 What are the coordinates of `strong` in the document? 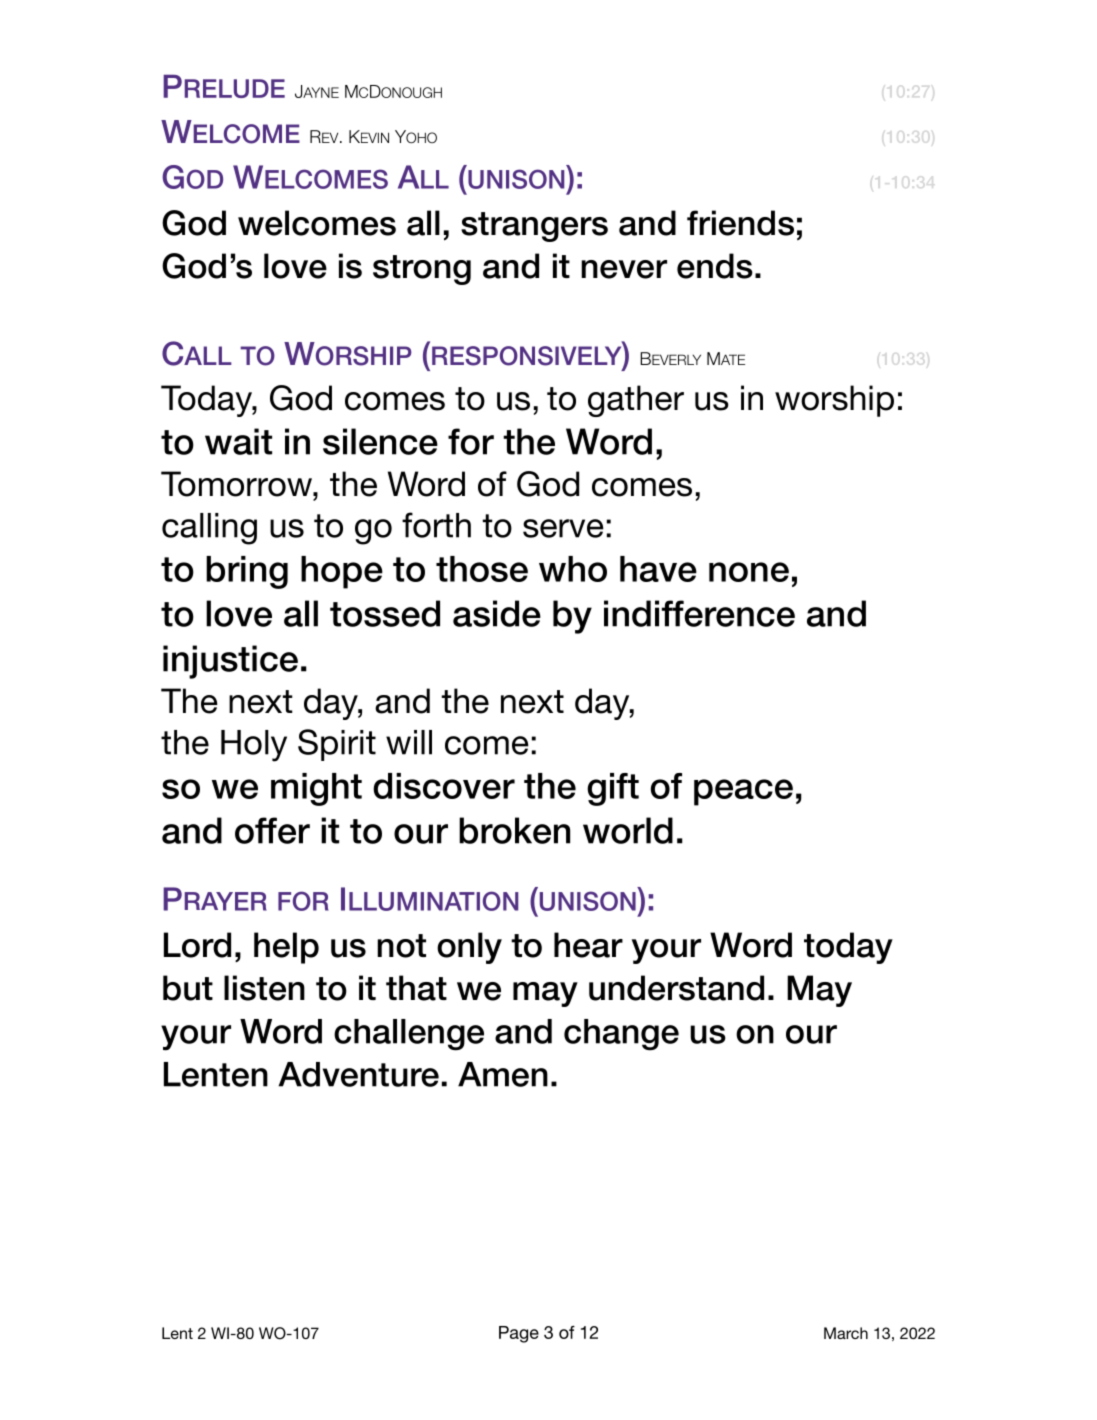 It's located at (422, 270).
